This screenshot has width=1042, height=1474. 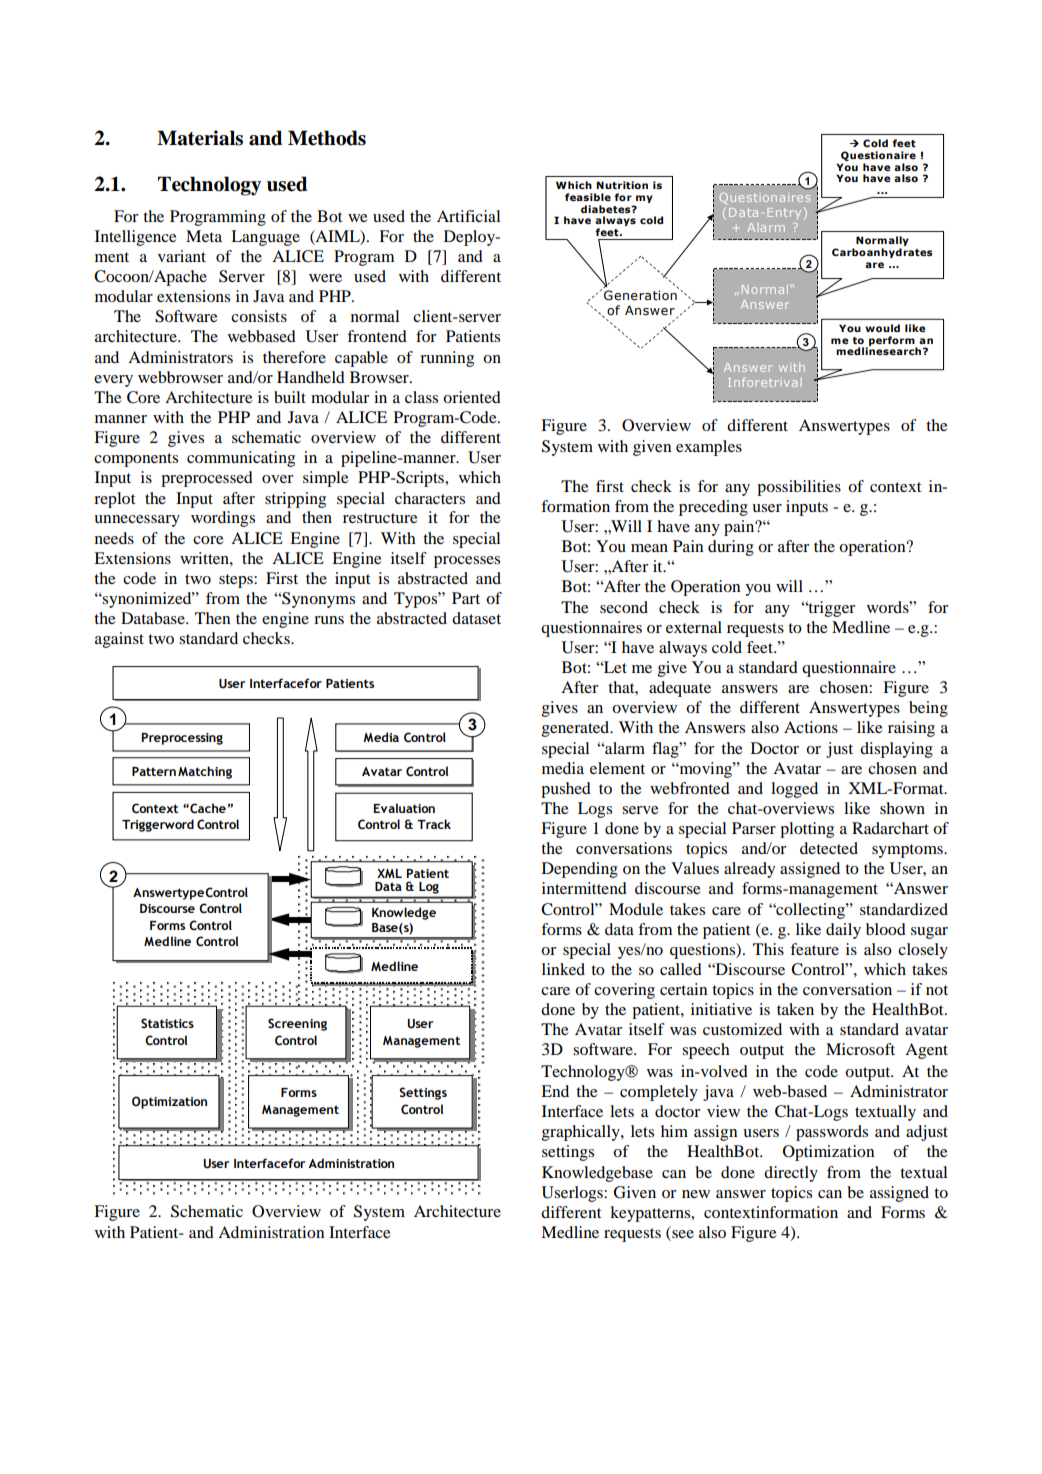 I want to click on taken, so click(x=795, y=1009).
